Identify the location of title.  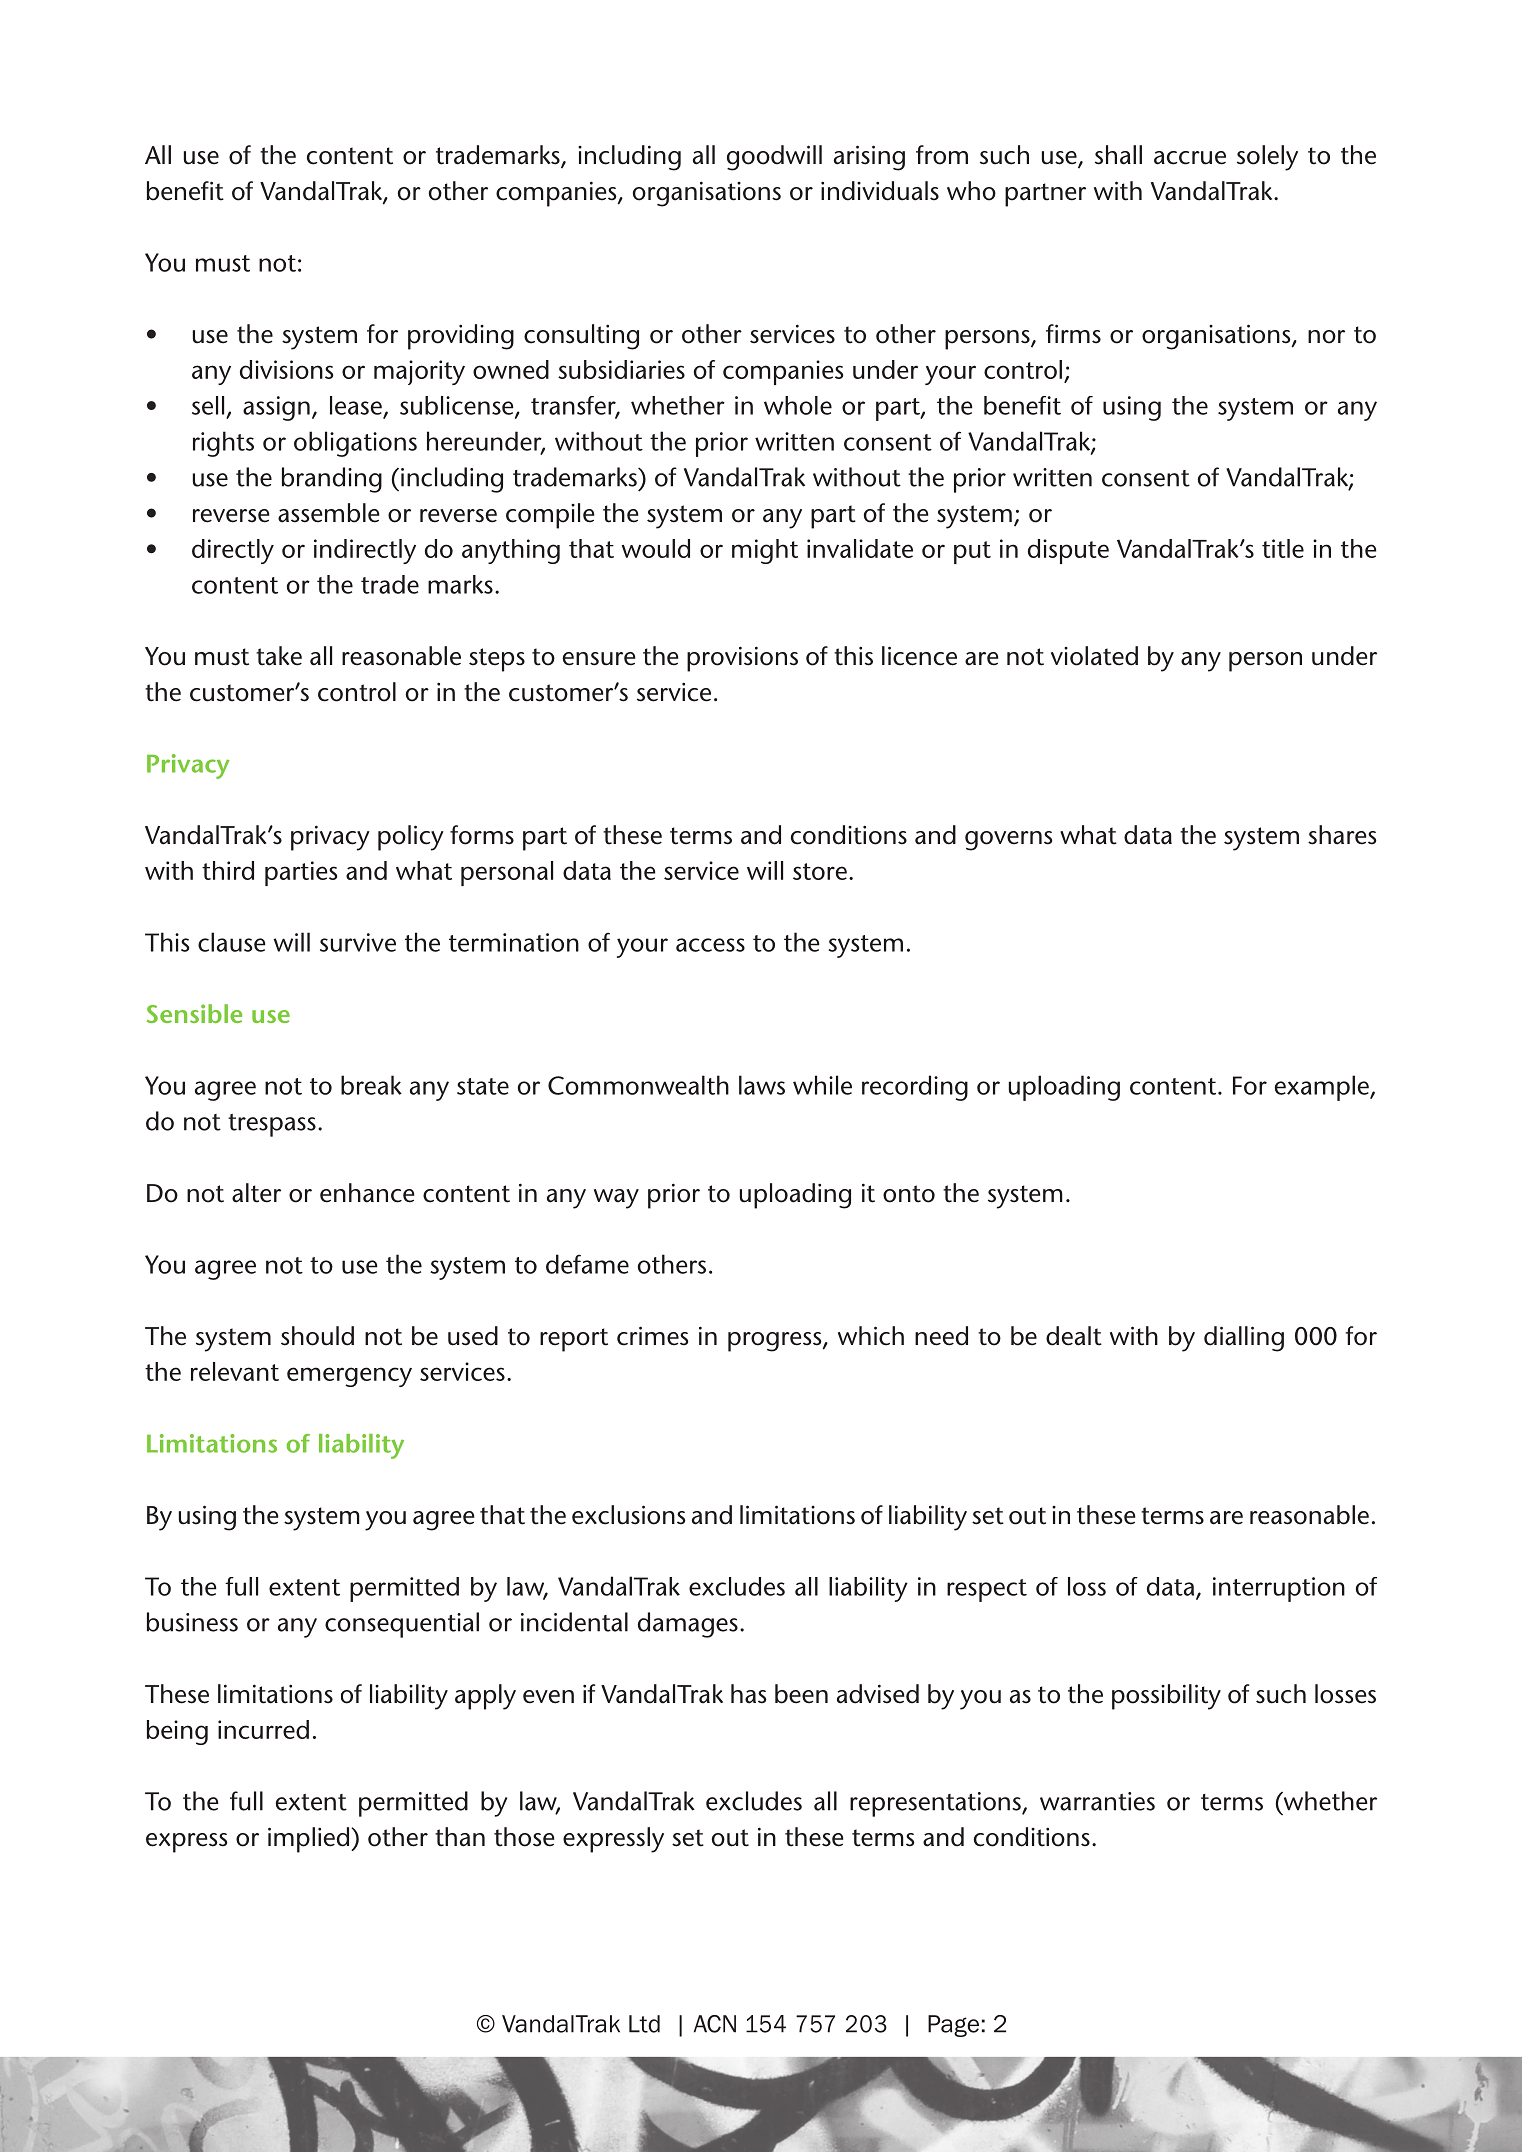
(1283, 548).
